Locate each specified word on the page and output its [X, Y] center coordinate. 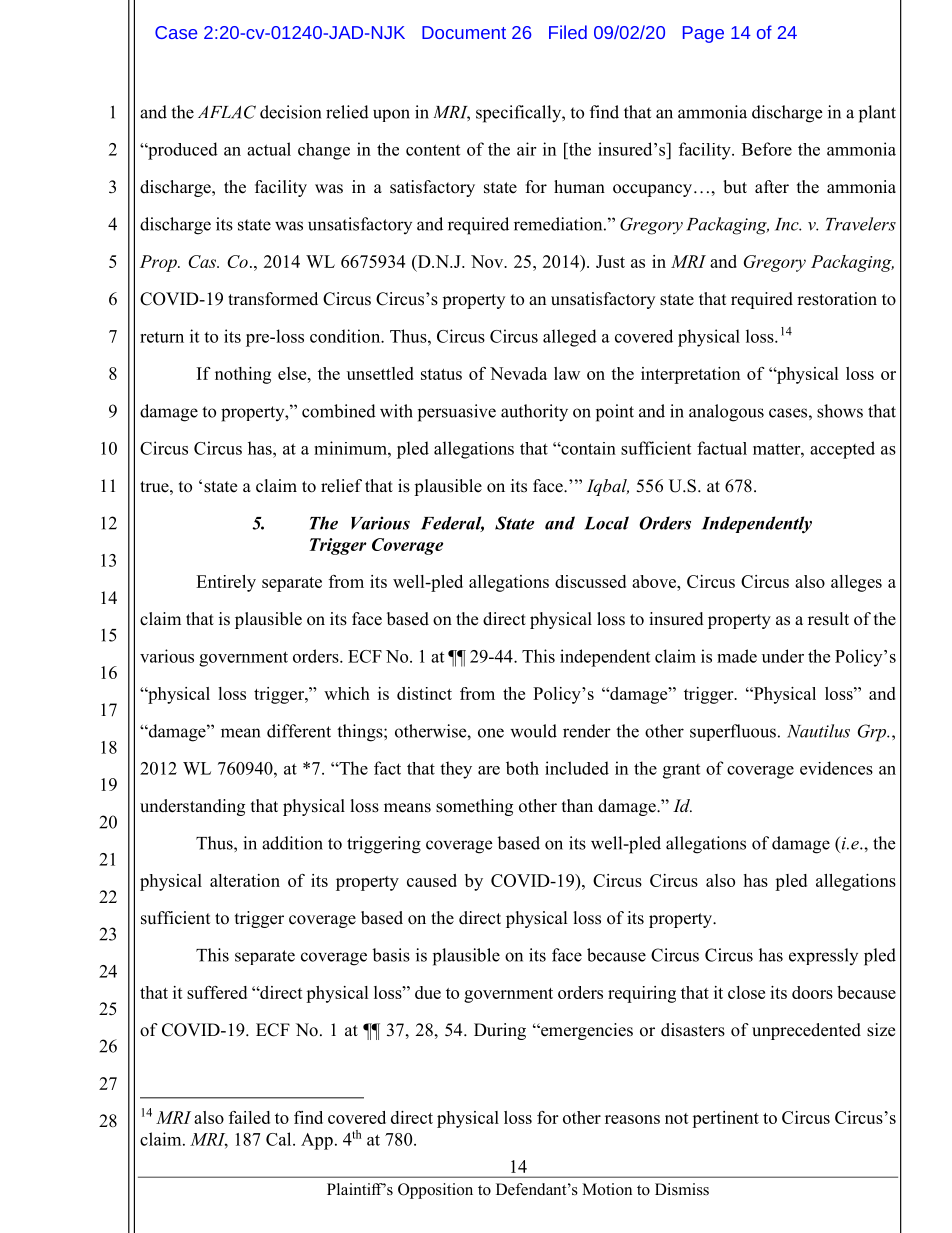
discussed [590, 581]
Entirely [226, 583]
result [828, 619]
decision [290, 112]
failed [249, 1117]
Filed [568, 32]
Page [703, 34]
